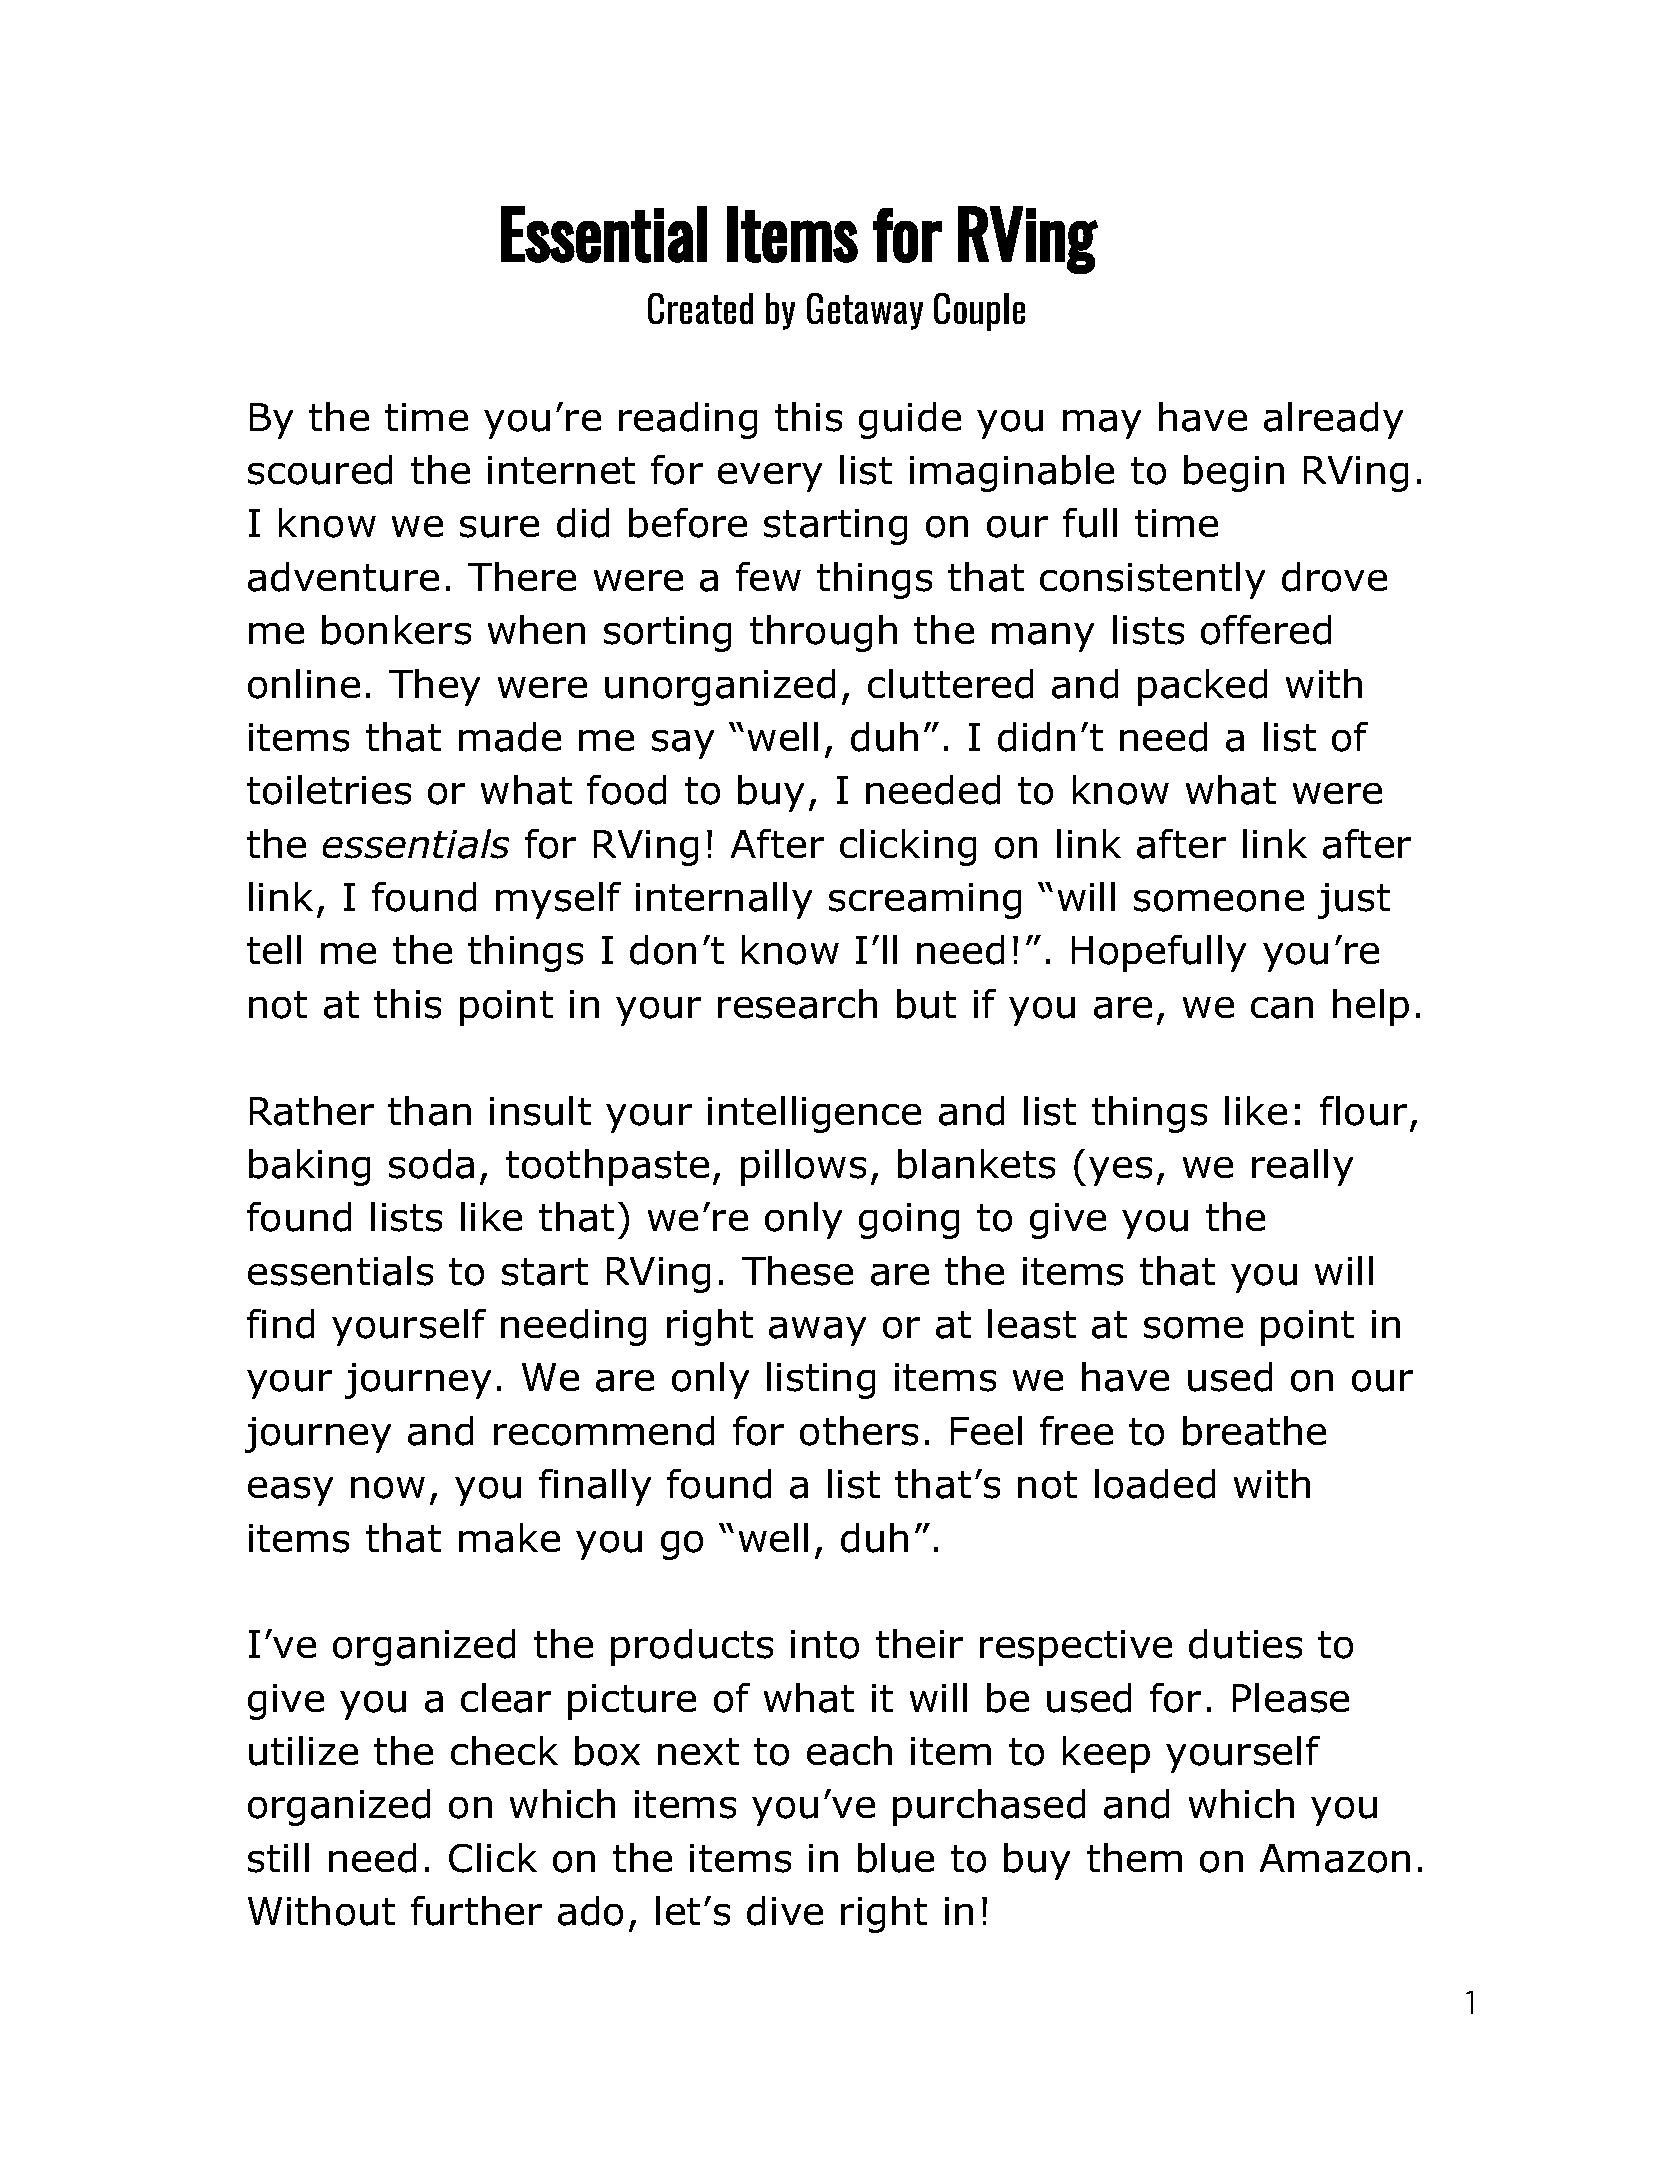  What do you see at coordinates (429, 1111) in the page?
I see `than` at bounding box center [429, 1111].
